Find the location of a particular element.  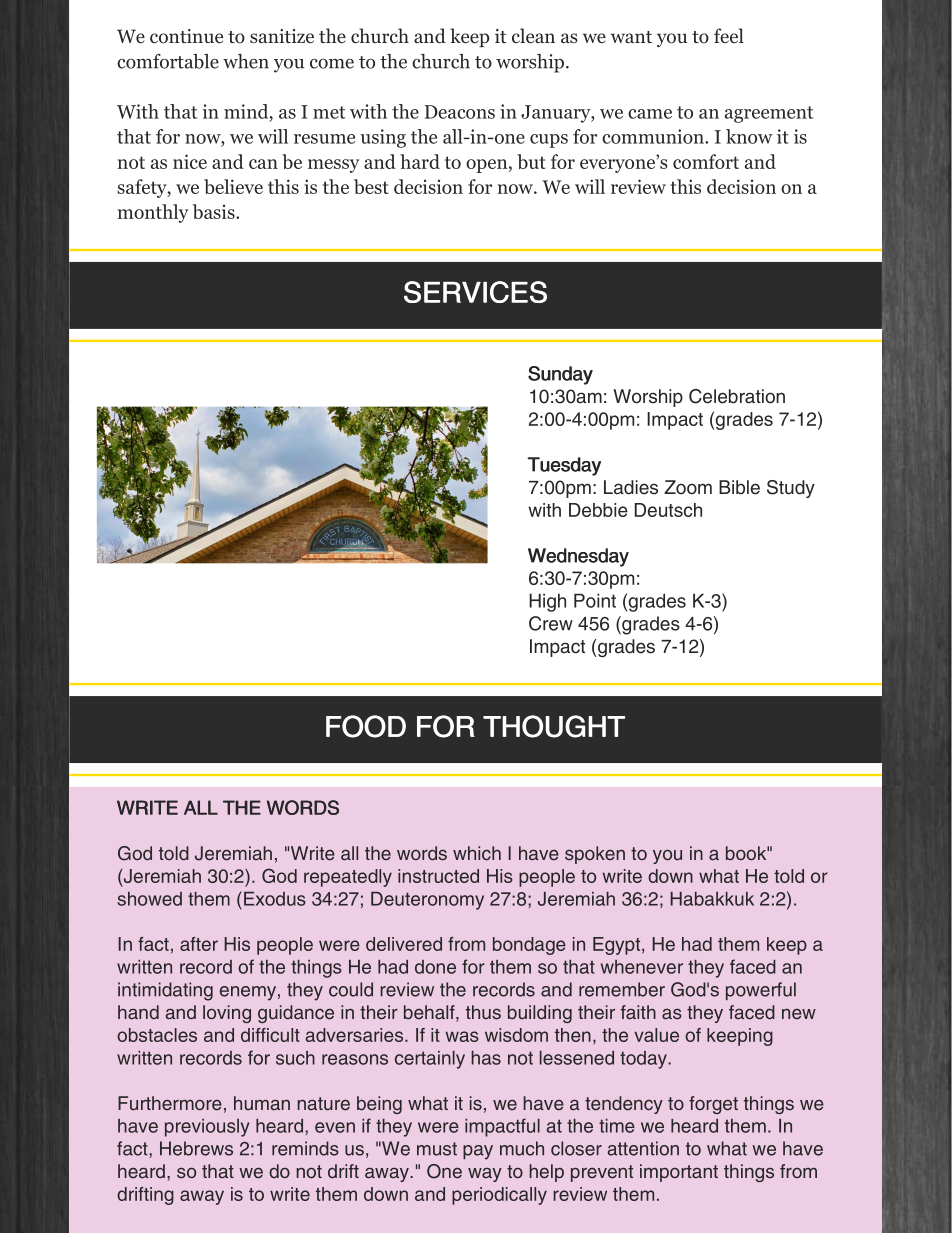

feel is located at coordinates (729, 35).
